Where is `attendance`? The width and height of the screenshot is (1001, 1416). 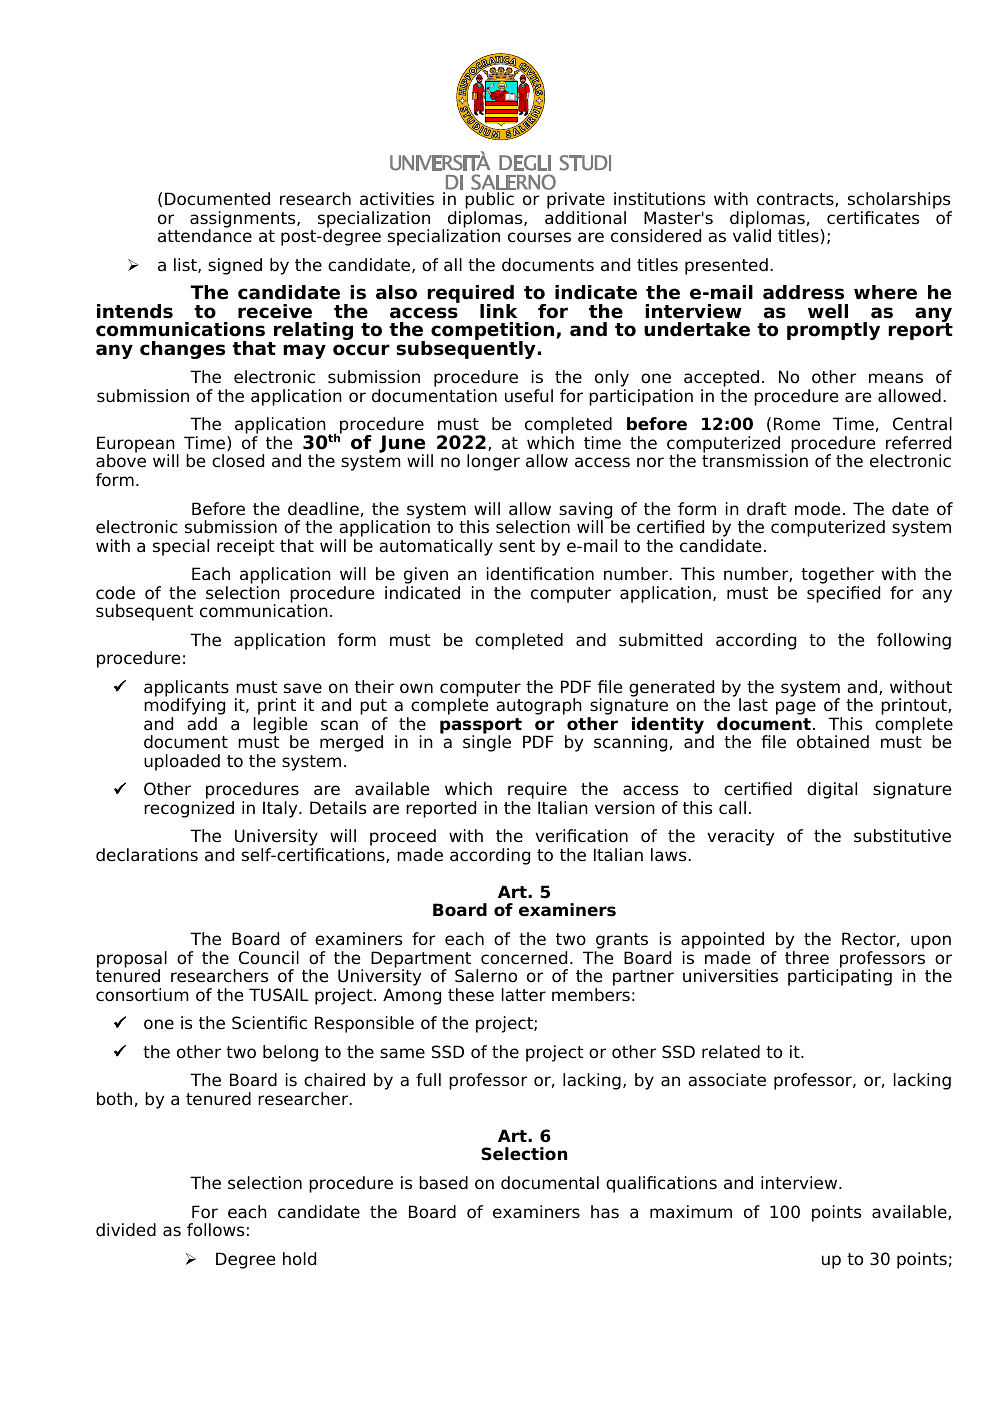 attendance is located at coordinates (205, 235).
